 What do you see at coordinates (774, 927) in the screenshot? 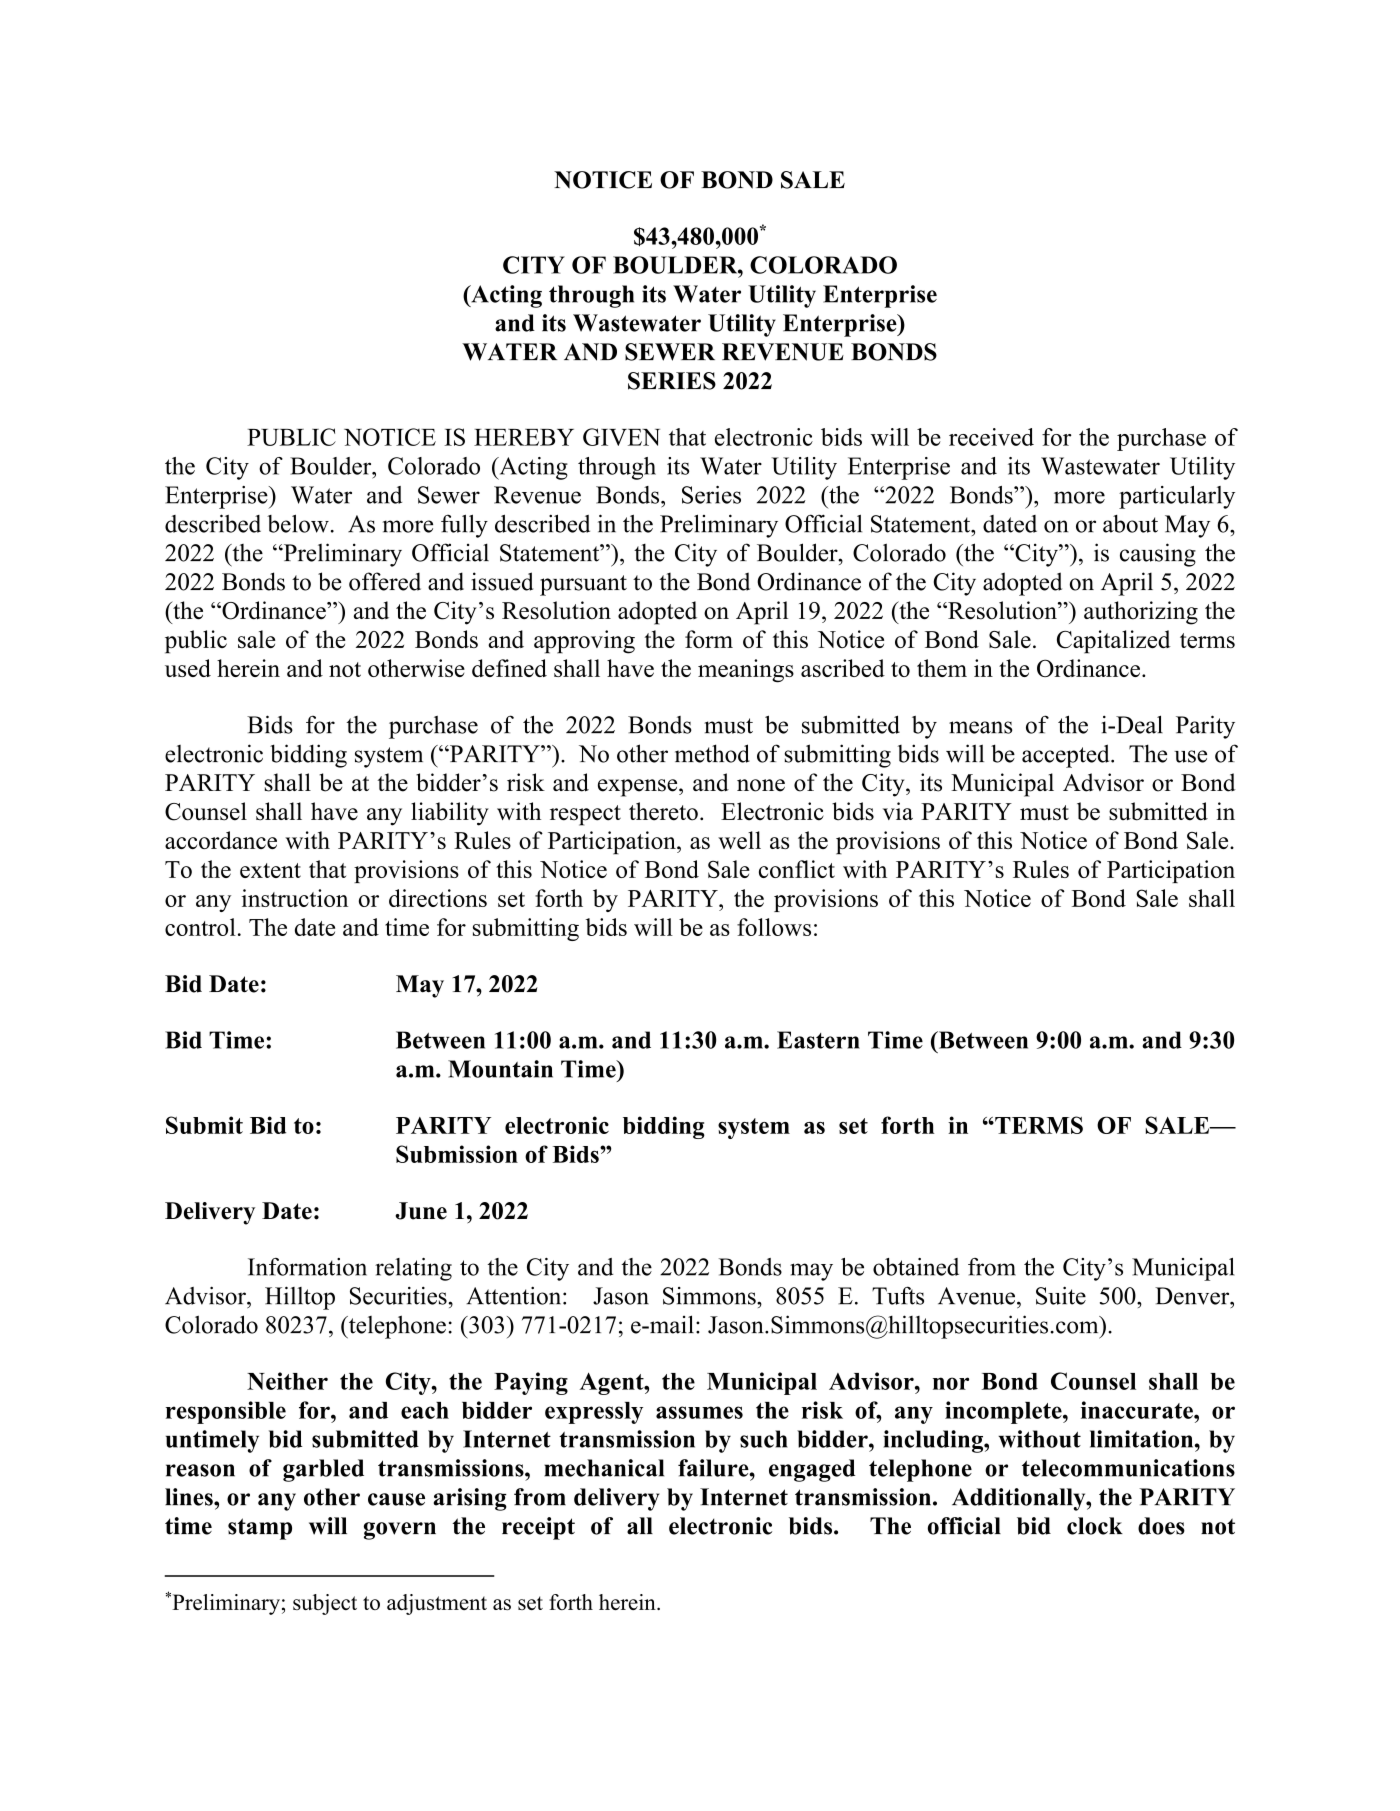
I see `follows` at bounding box center [774, 927].
